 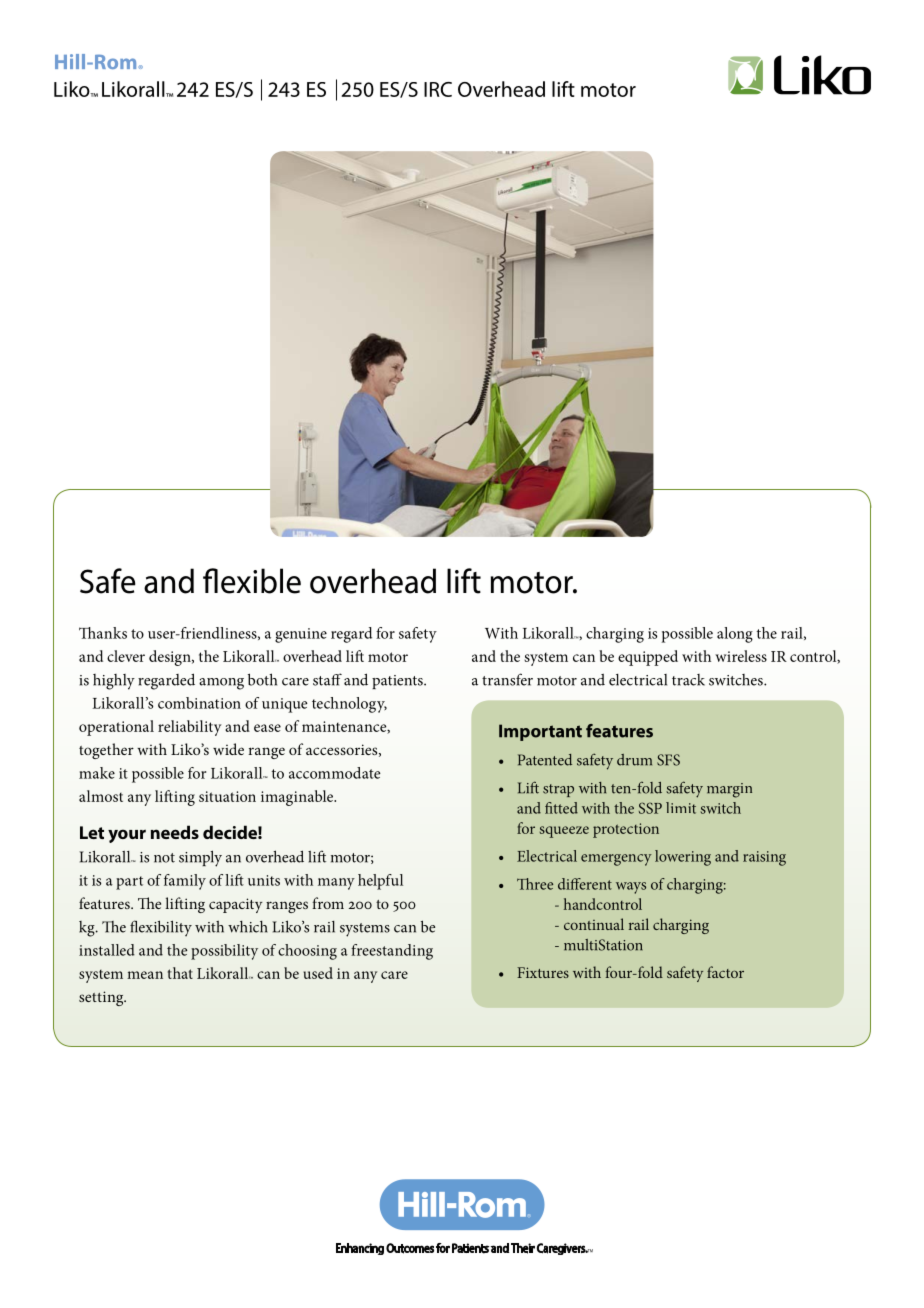 What do you see at coordinates (735, 635) in the page?
I see `along` at bounding box center [735, 635].
